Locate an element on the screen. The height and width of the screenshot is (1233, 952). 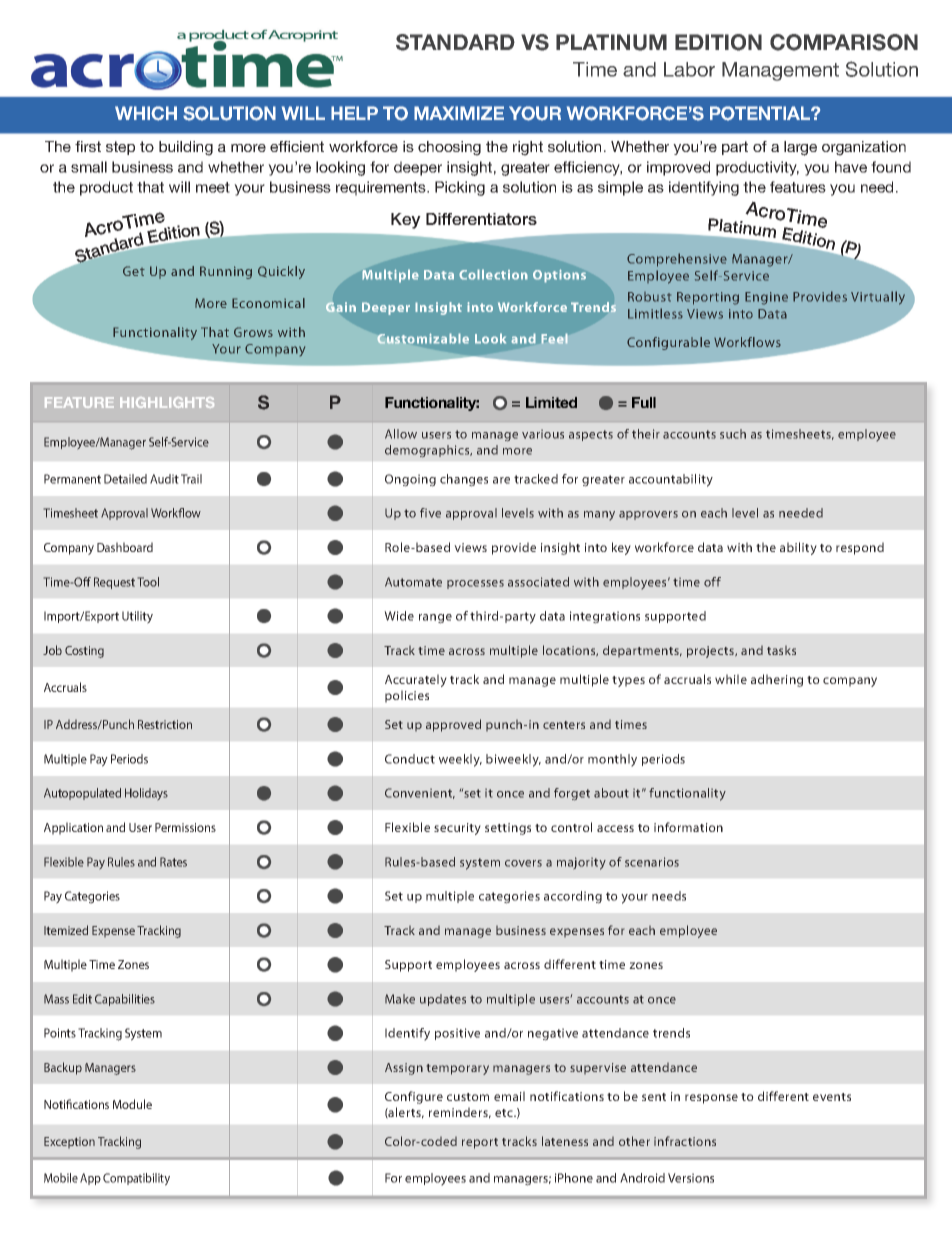
such is located at coordinates (733, 434).
